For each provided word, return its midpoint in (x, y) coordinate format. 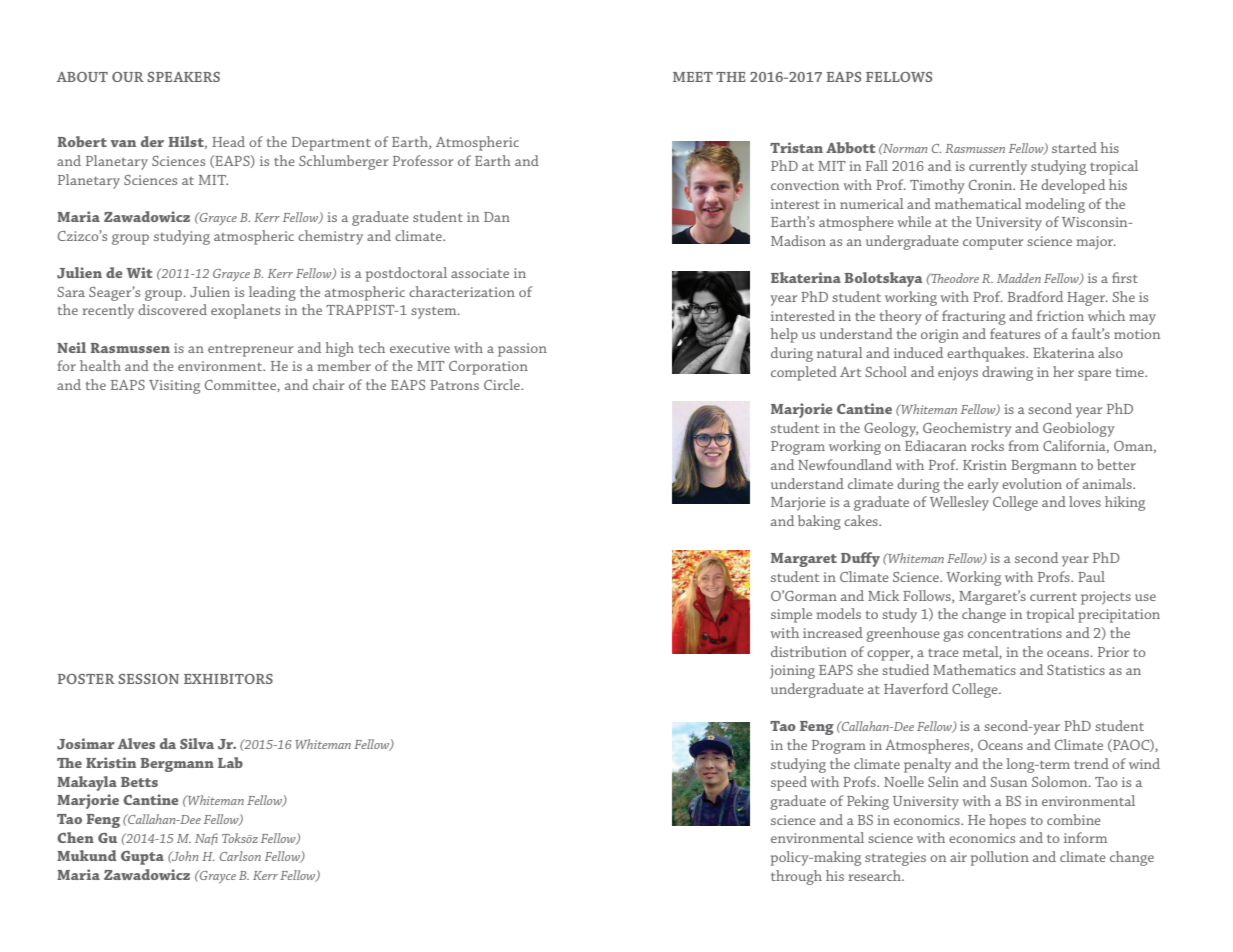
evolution (1032, 483)
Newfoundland (845, 464)
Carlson (240, 856)
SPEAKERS (183, 77)
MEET (693, 77)
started (1074, 147)
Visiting (174, 387)
